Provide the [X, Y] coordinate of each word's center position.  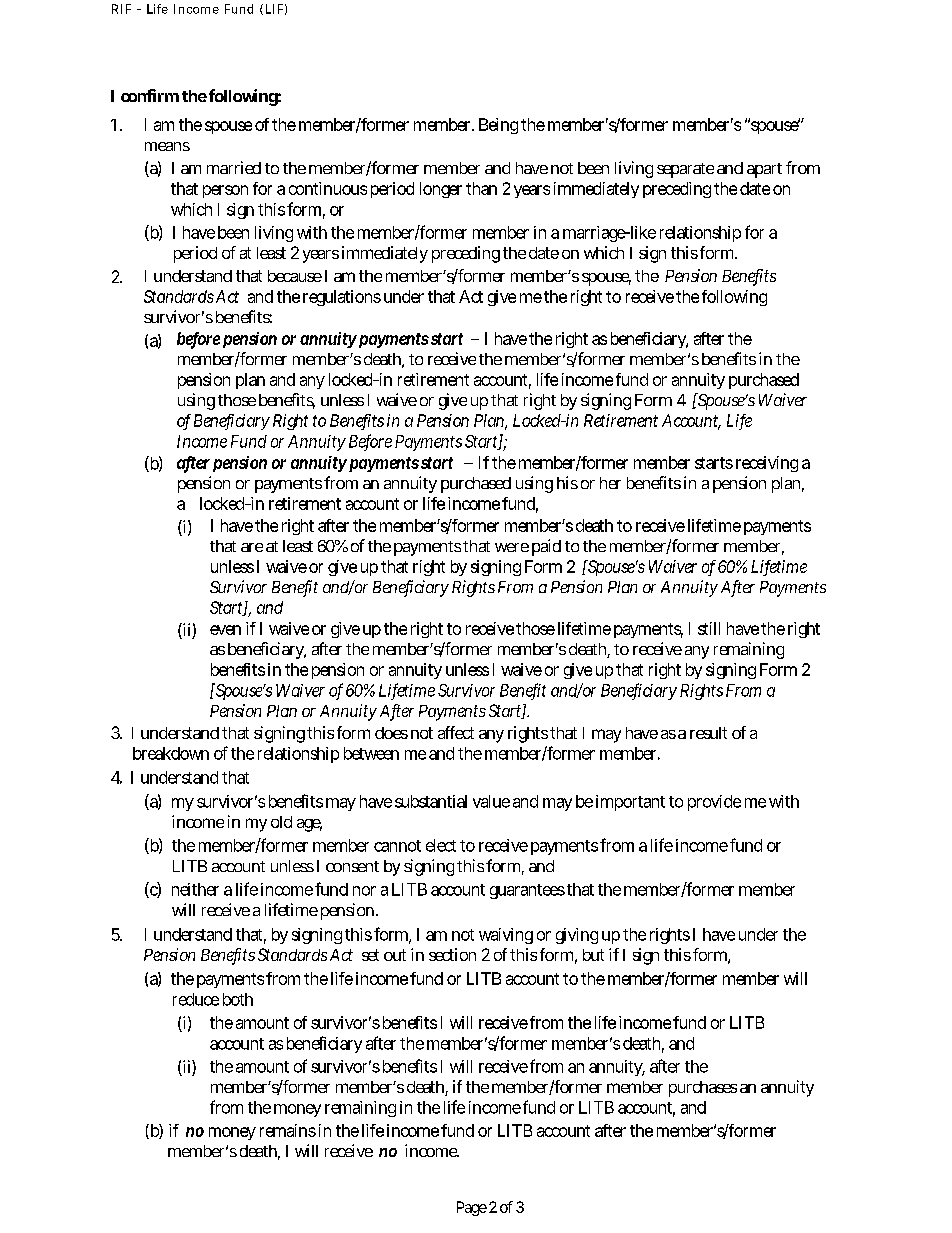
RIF [121, 9]
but [593, 955]
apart [764, 170]
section [452, 954]
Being [498, 126]
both [238, 999]
